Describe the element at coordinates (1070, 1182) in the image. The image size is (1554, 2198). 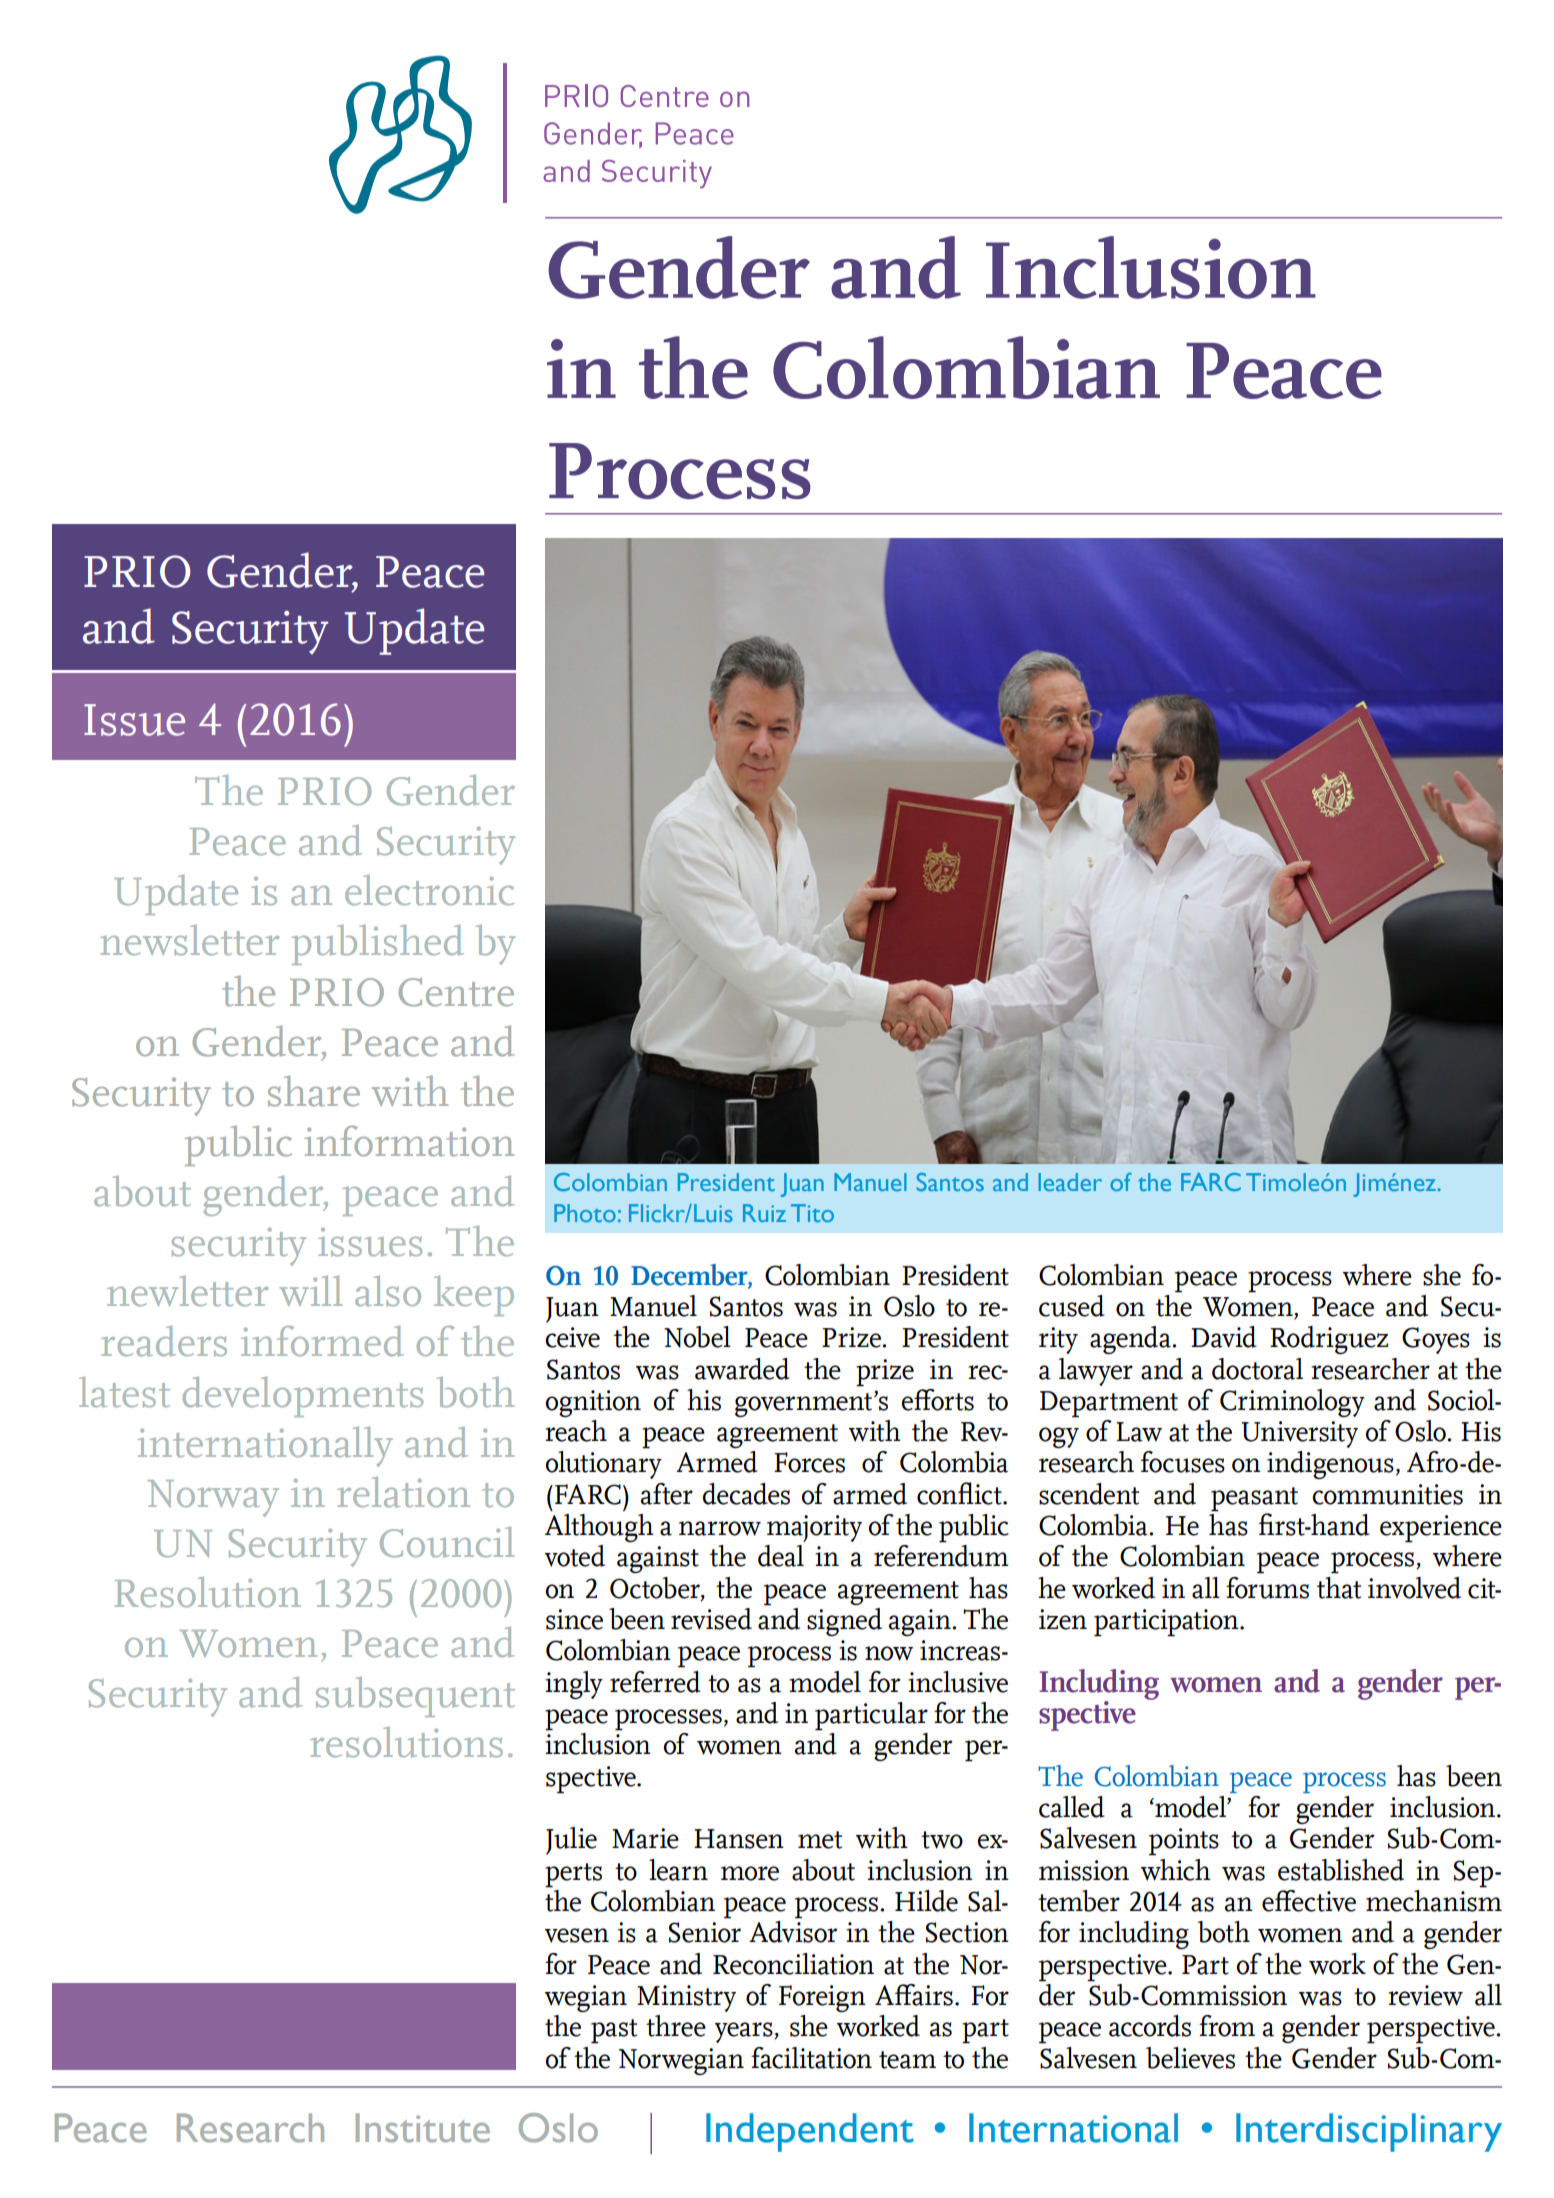
I see `leader` at that location.
